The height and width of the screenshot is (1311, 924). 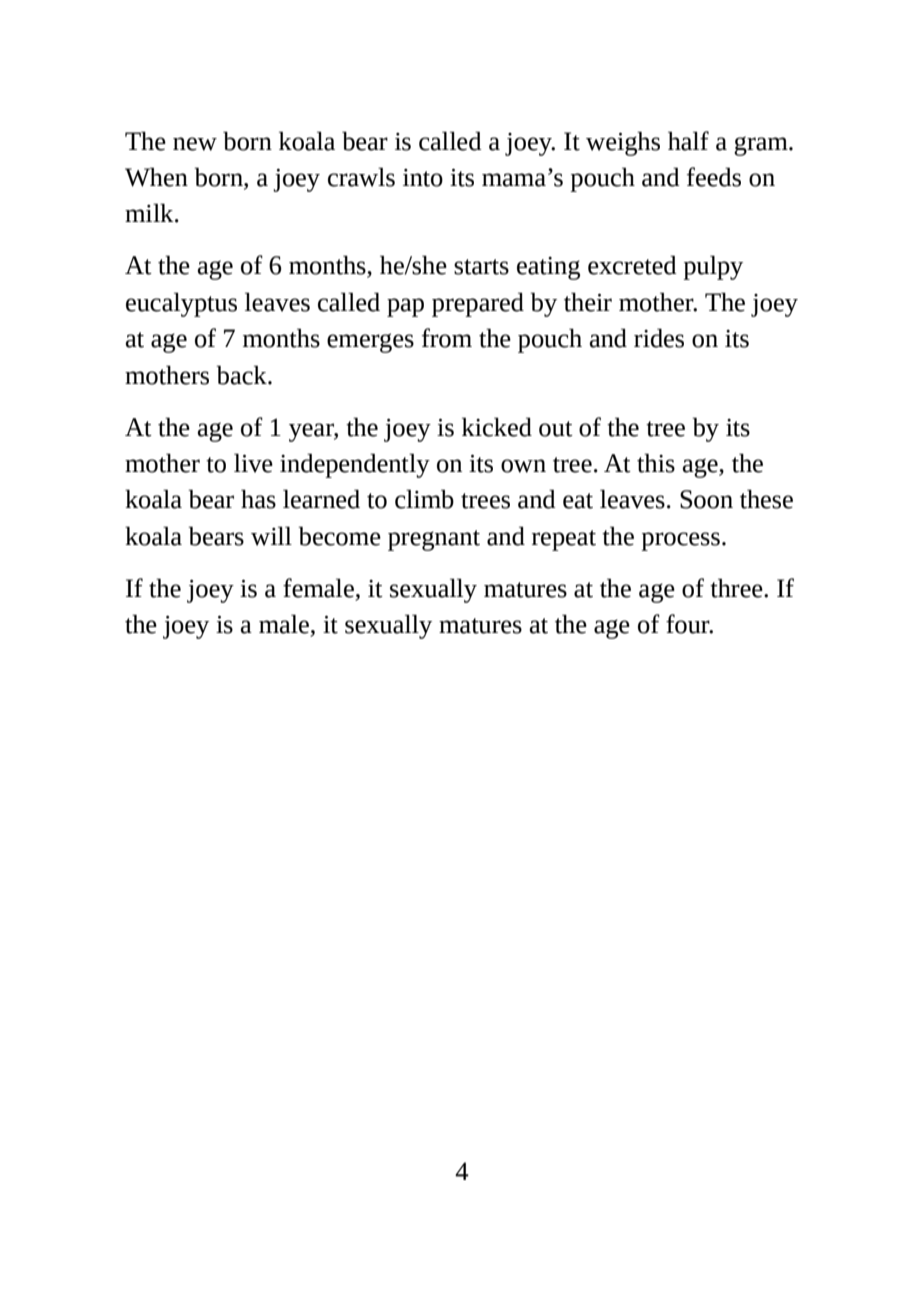 I want to click on pulpy, so click(x=713, y=267).
